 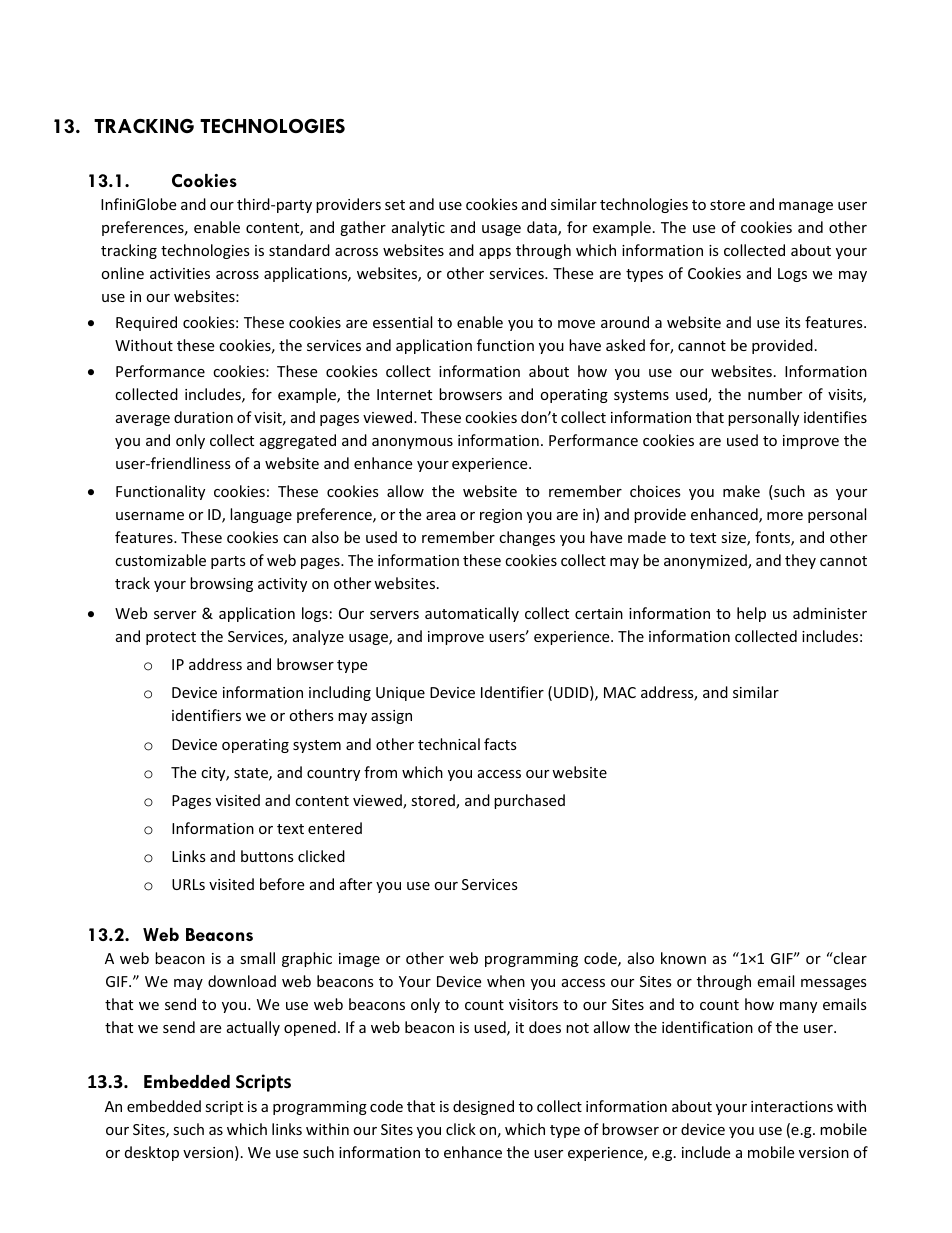 What do you see at coordinates (501, 516) in the screenshot?
I see `region` at bounding box center [501, 516].
